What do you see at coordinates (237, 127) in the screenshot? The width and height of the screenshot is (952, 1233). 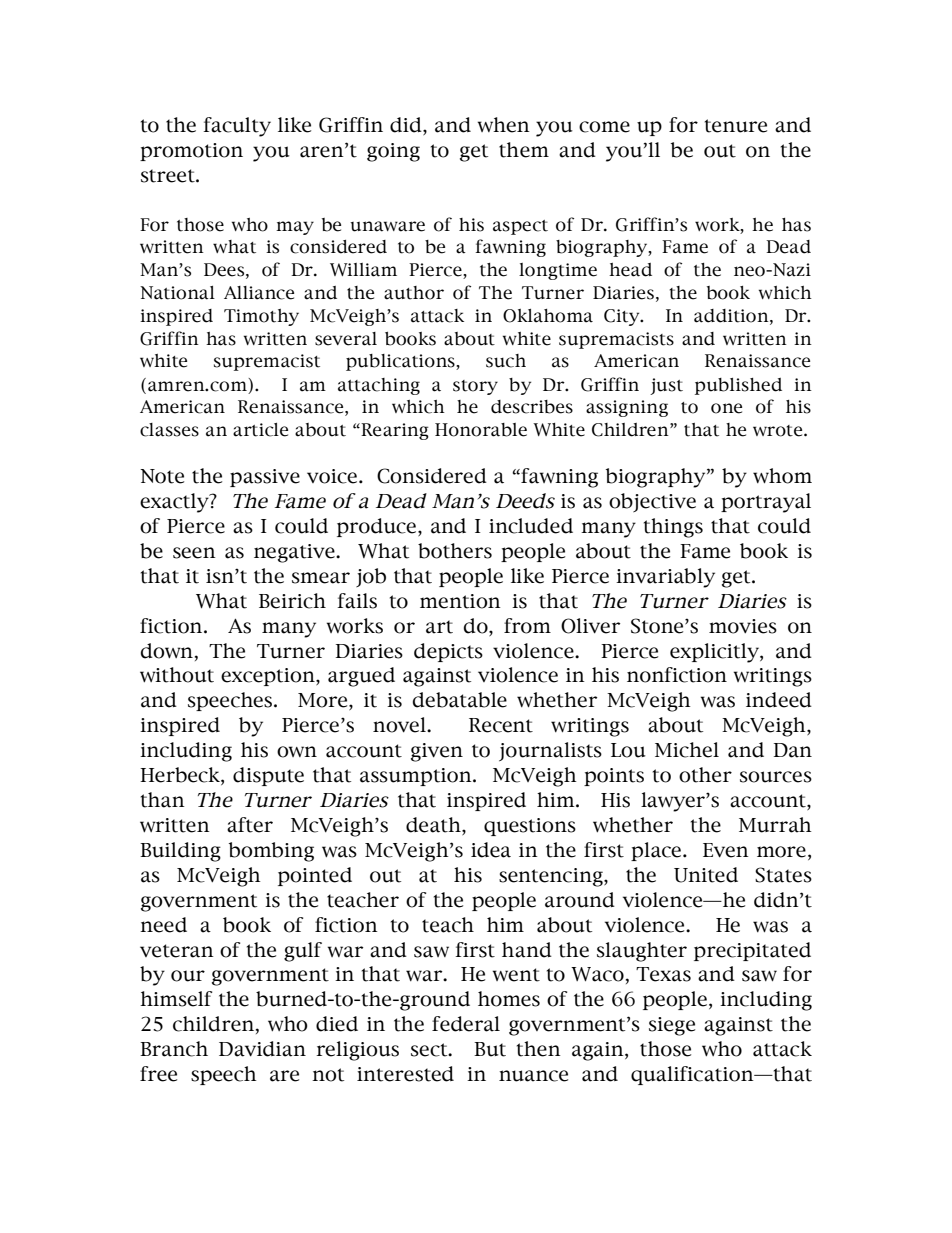 I see `faculty` at bounding box center [237, 127].
